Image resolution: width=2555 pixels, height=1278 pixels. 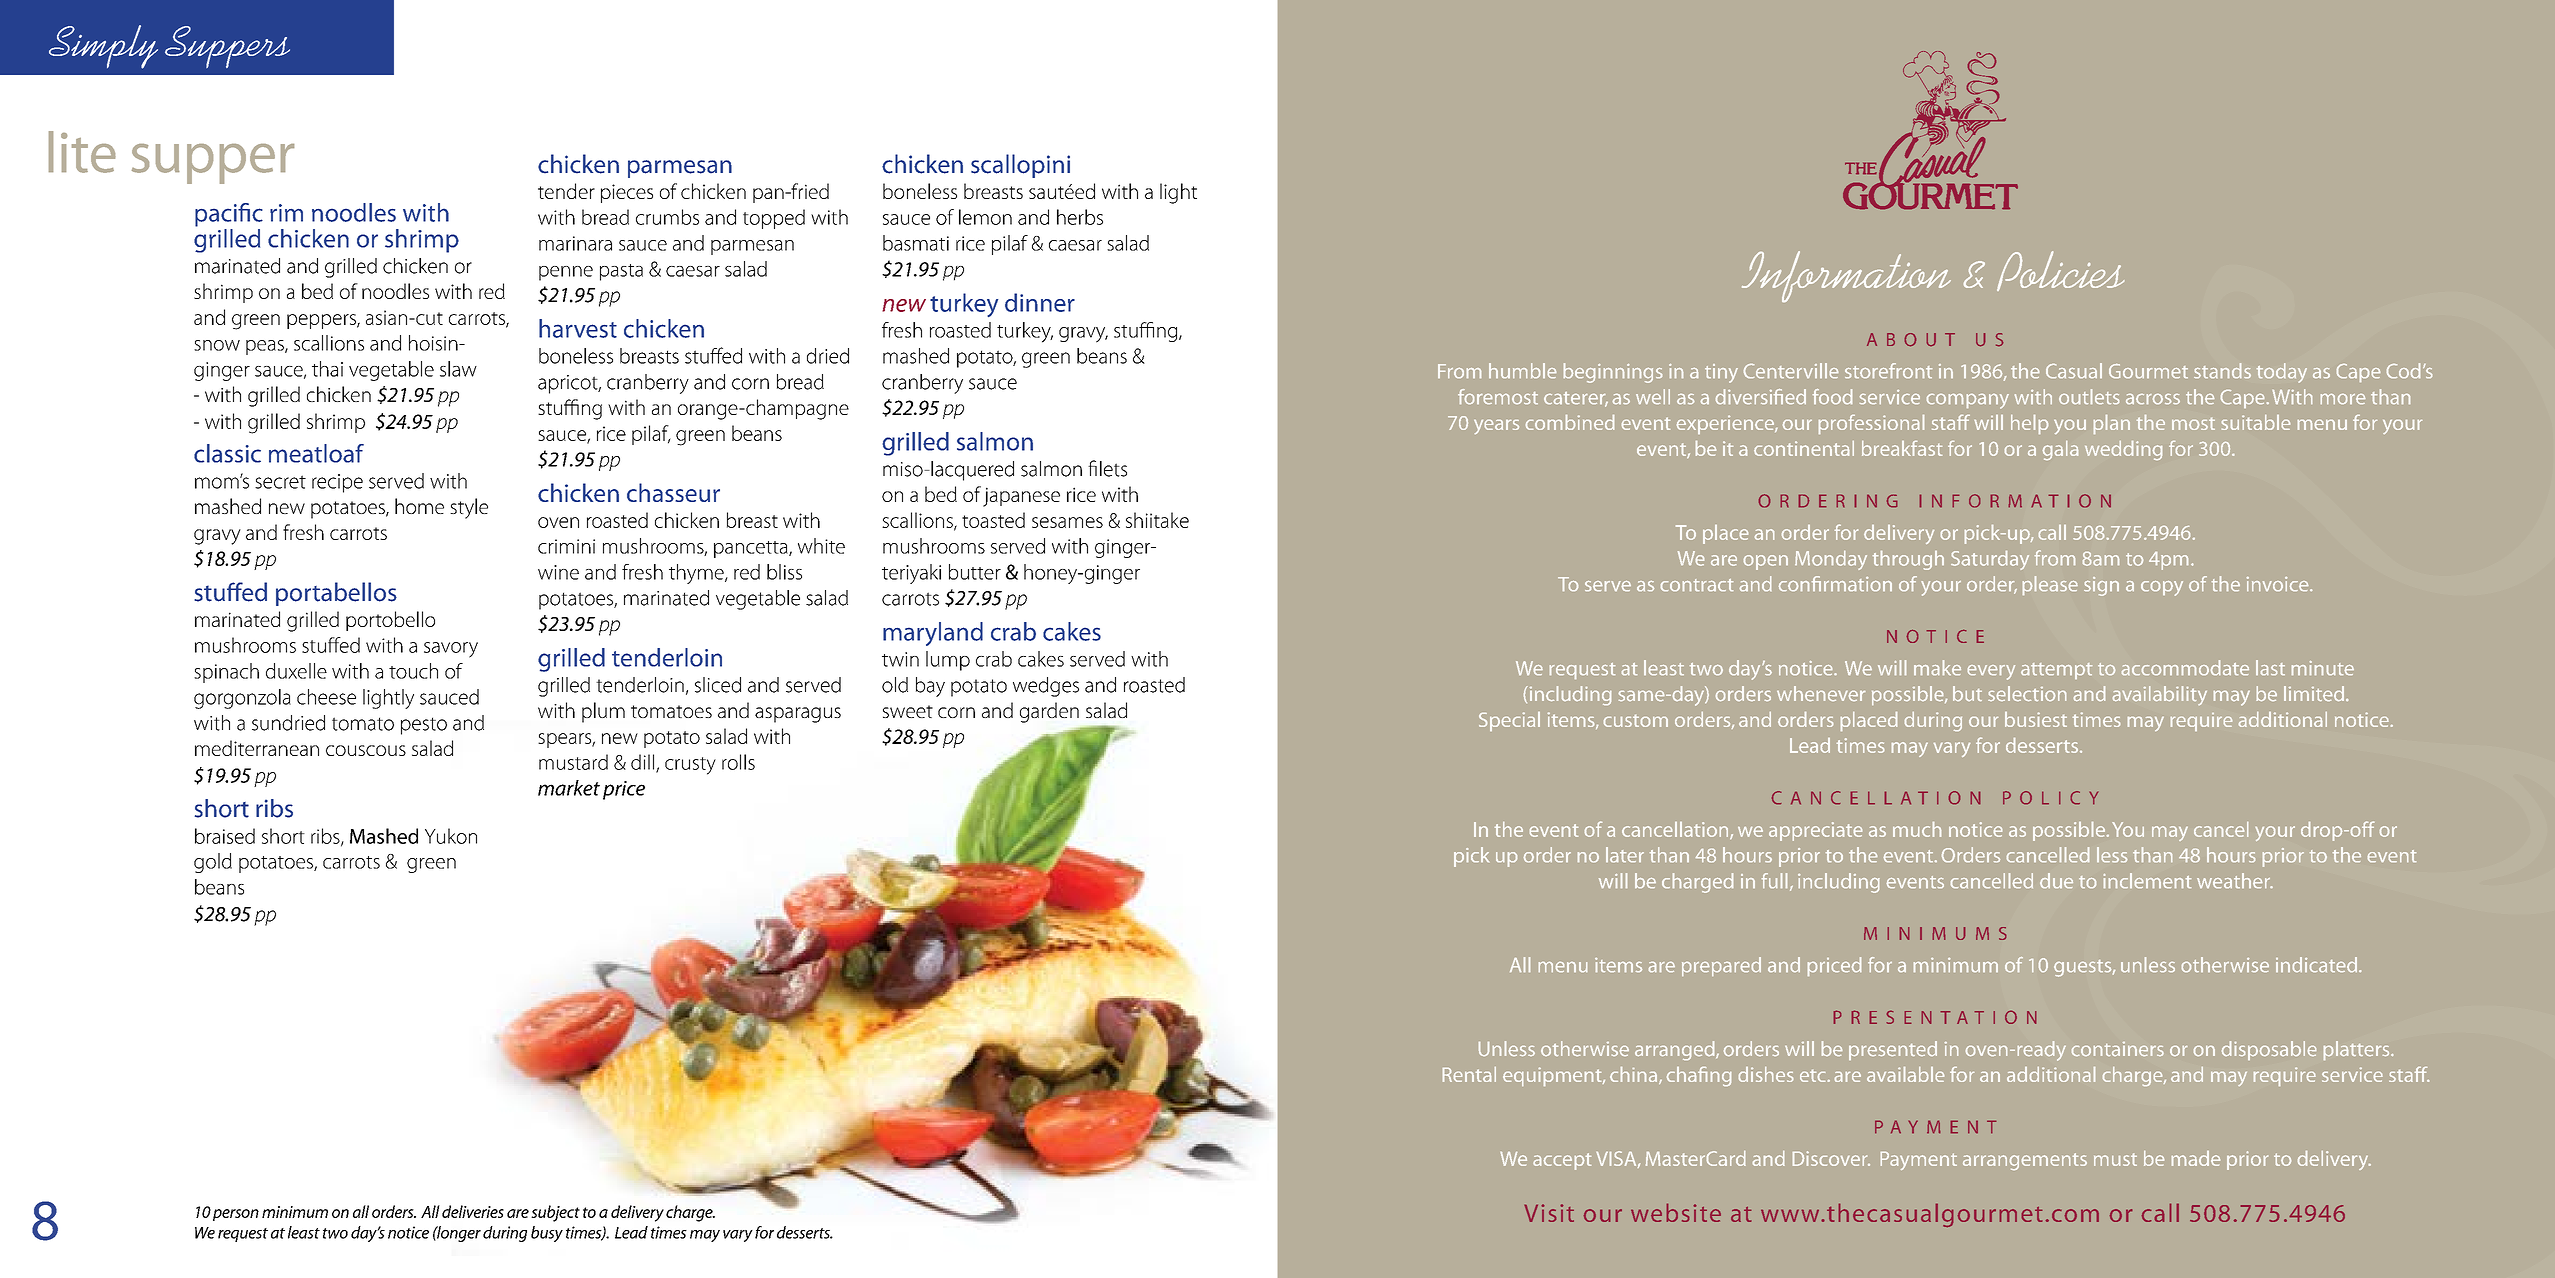 I want to click on thai, so click(x=327, y=369).
